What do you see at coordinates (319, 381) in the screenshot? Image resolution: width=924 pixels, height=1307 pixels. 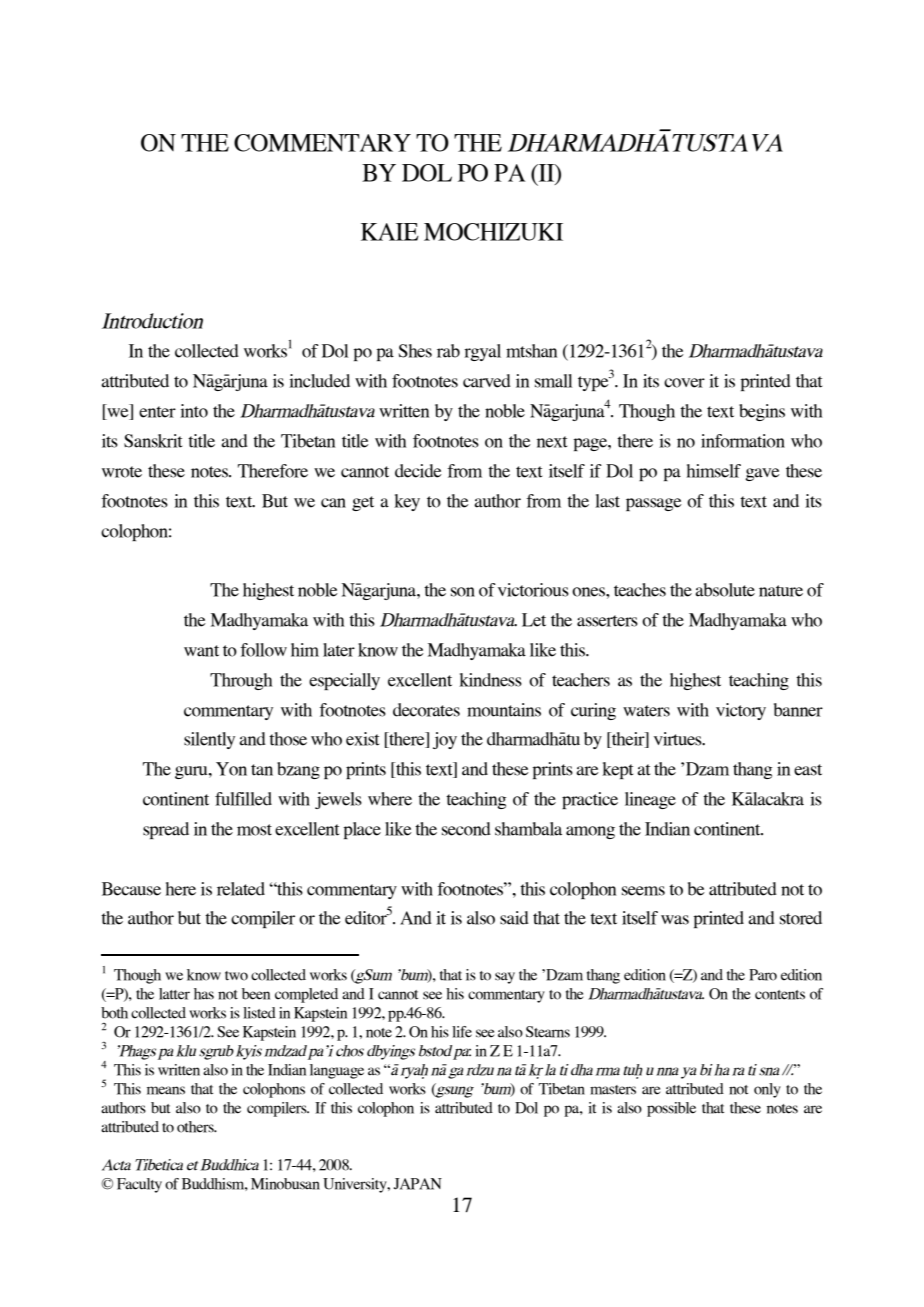 I see `included` at bounding box center [319, 381].
